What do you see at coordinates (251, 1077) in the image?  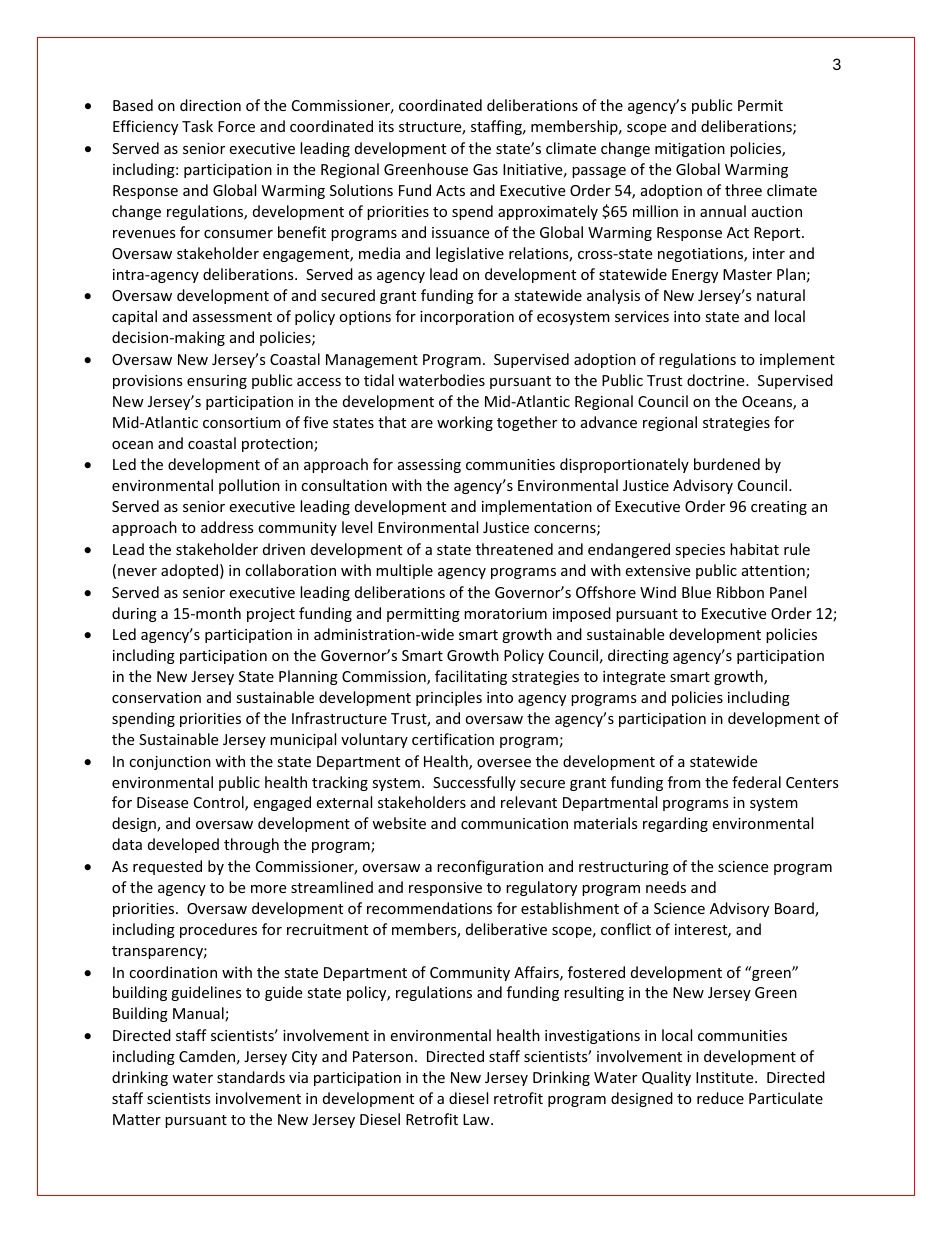 I see `standards` at bounding box center [251, 1077].
